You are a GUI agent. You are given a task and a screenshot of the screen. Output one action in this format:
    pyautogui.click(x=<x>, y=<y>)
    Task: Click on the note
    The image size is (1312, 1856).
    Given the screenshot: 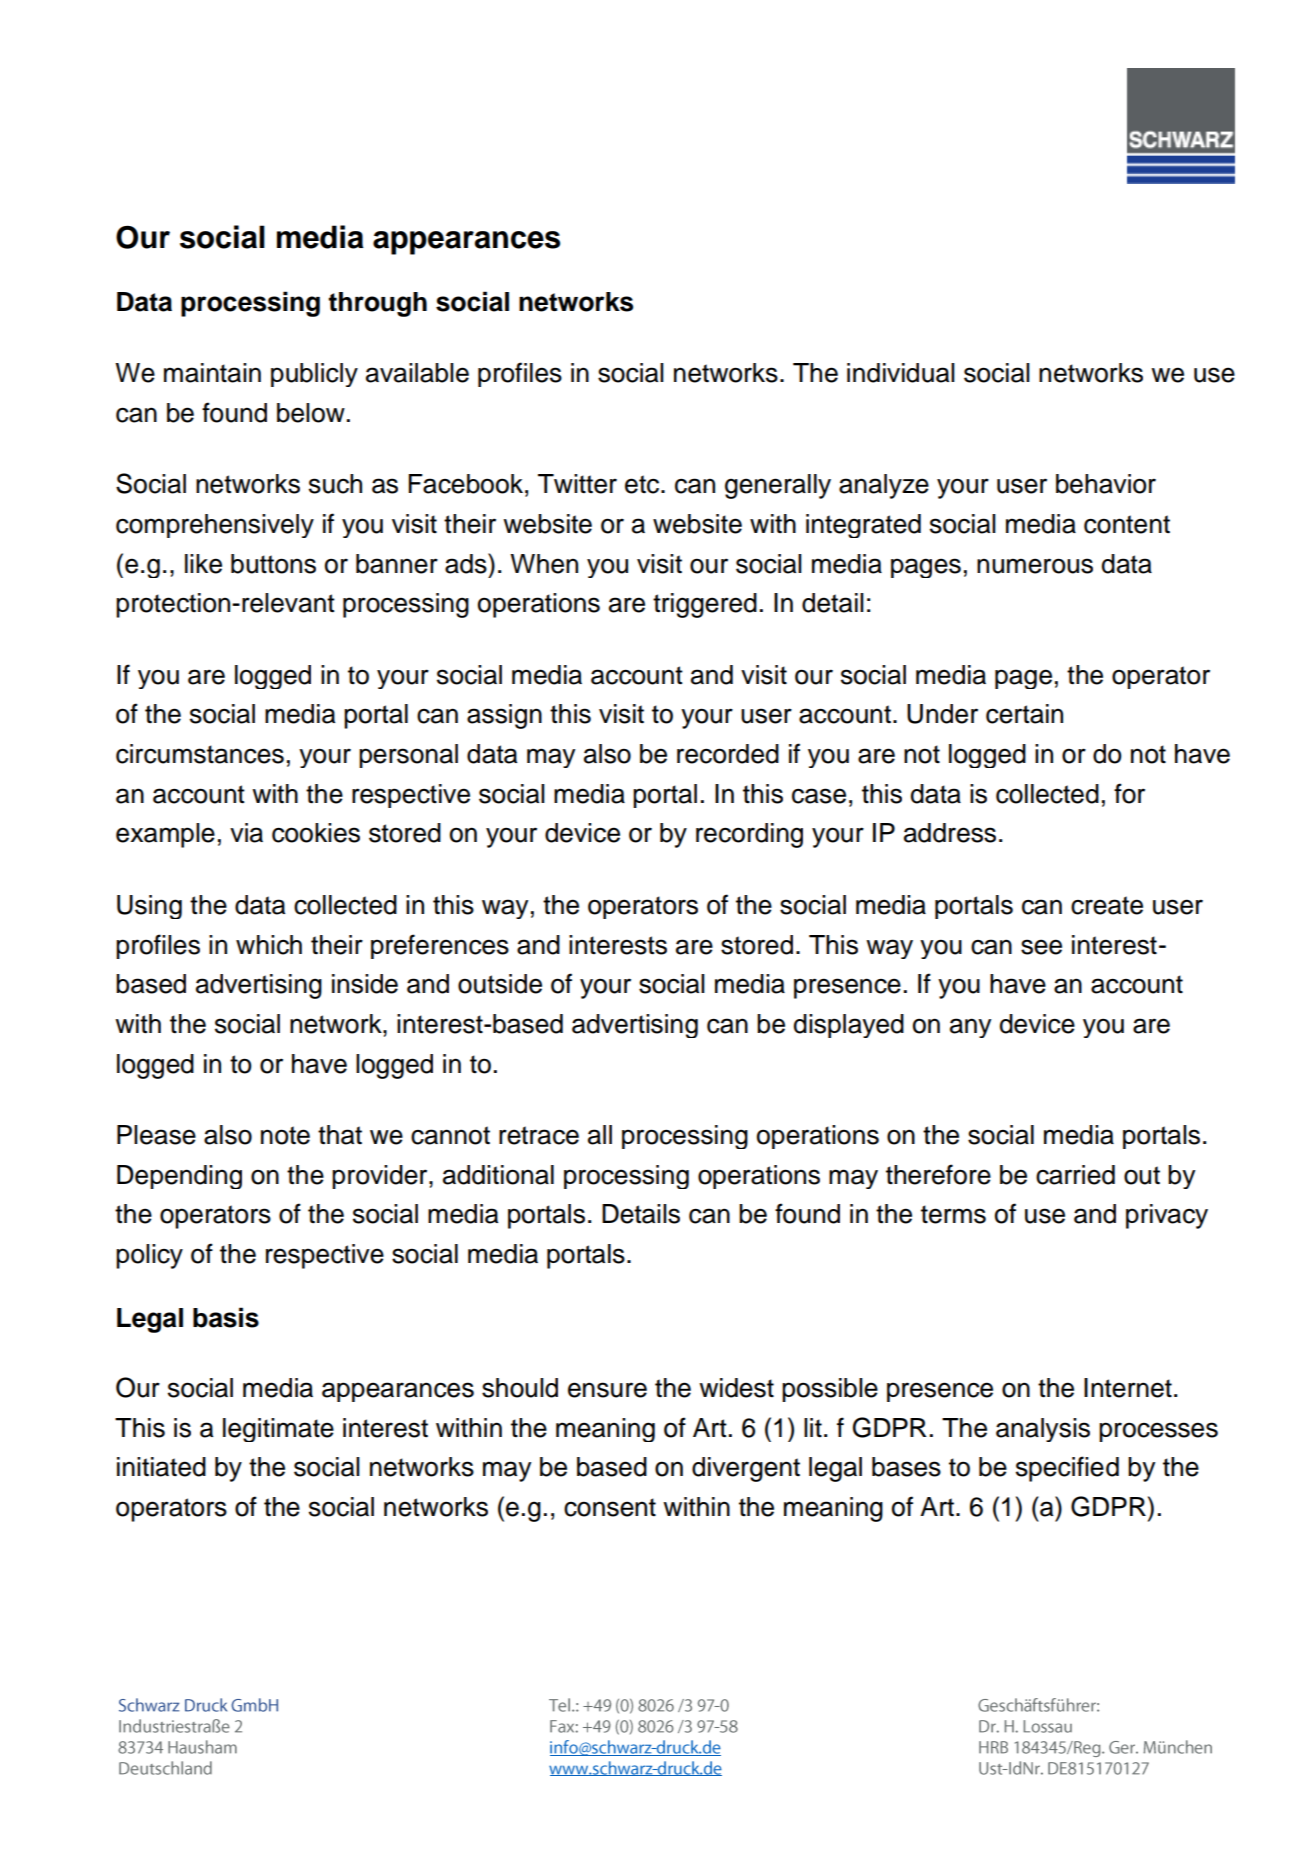 What is the action you would take?
    pyautogui.click(x=285, y=1135)
